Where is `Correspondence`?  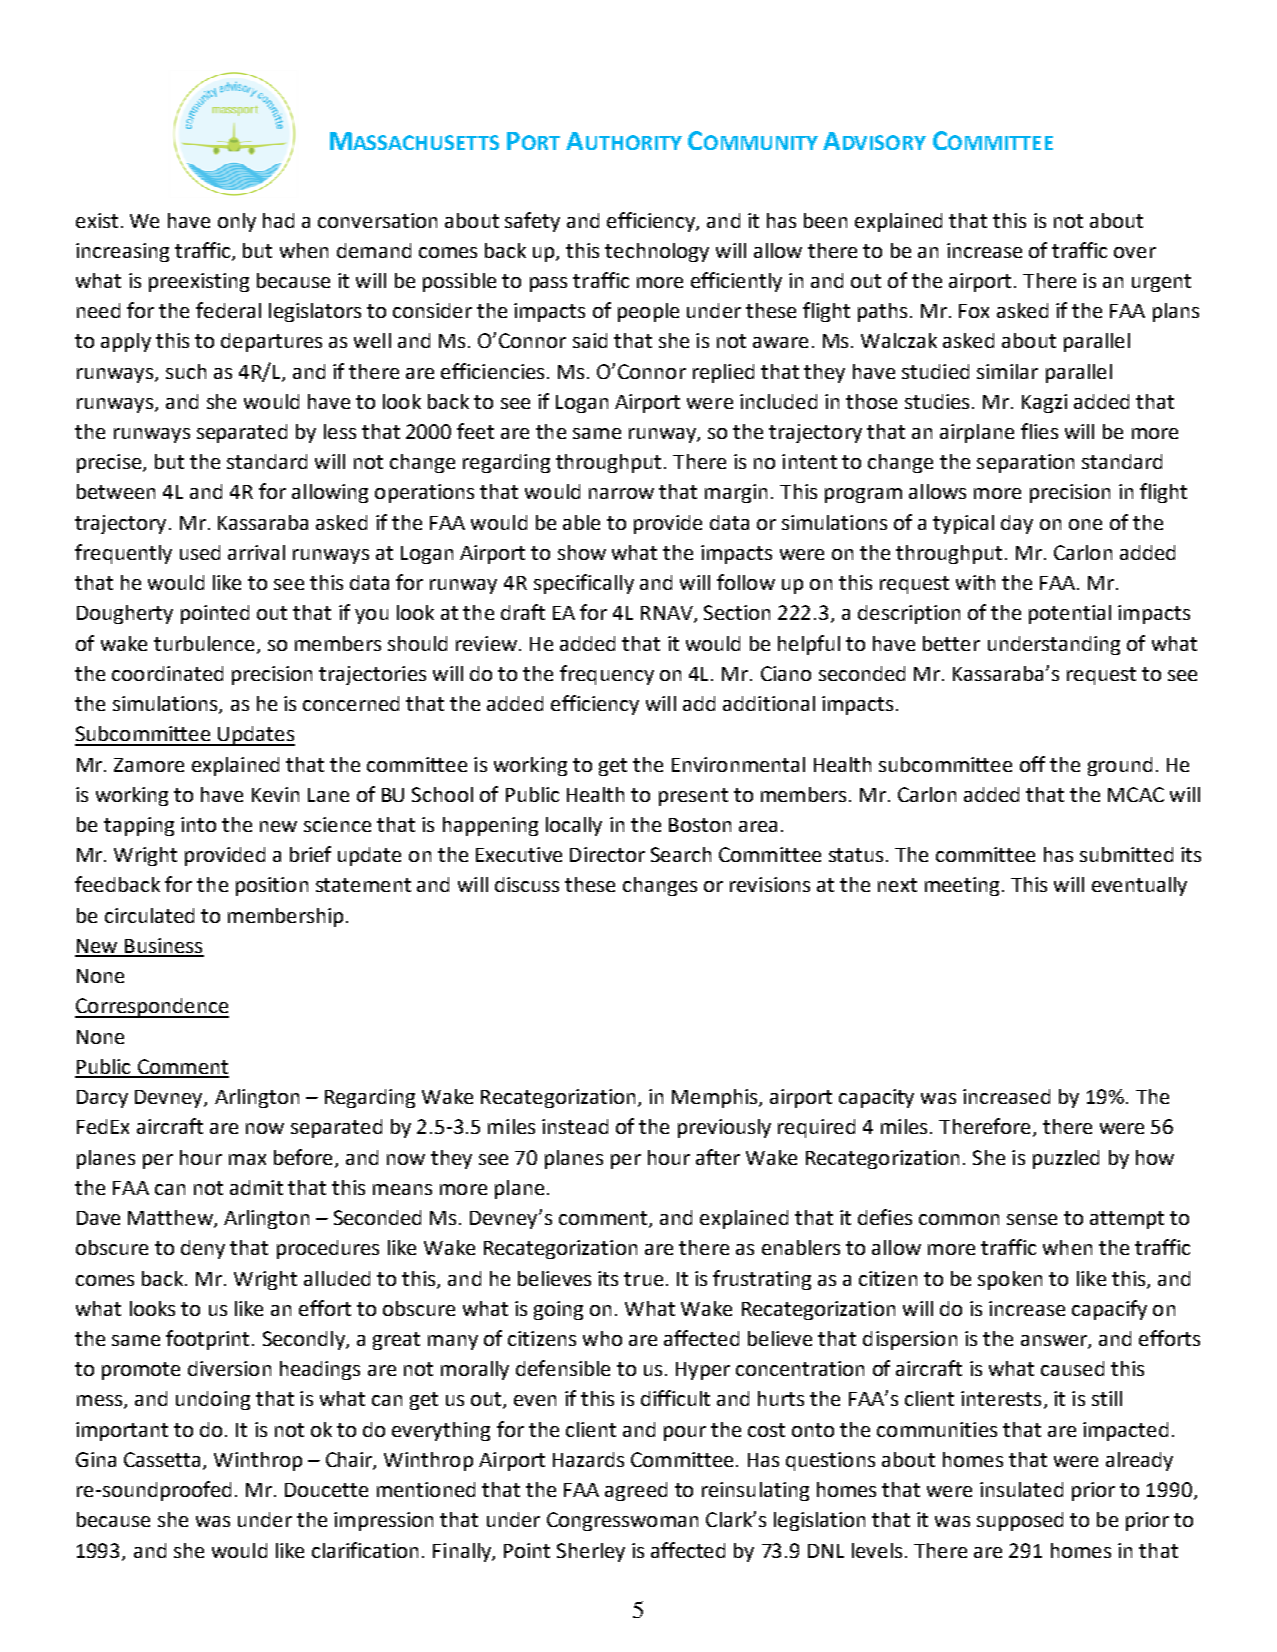 Correspondence is located at coordinates (152, 1008).
